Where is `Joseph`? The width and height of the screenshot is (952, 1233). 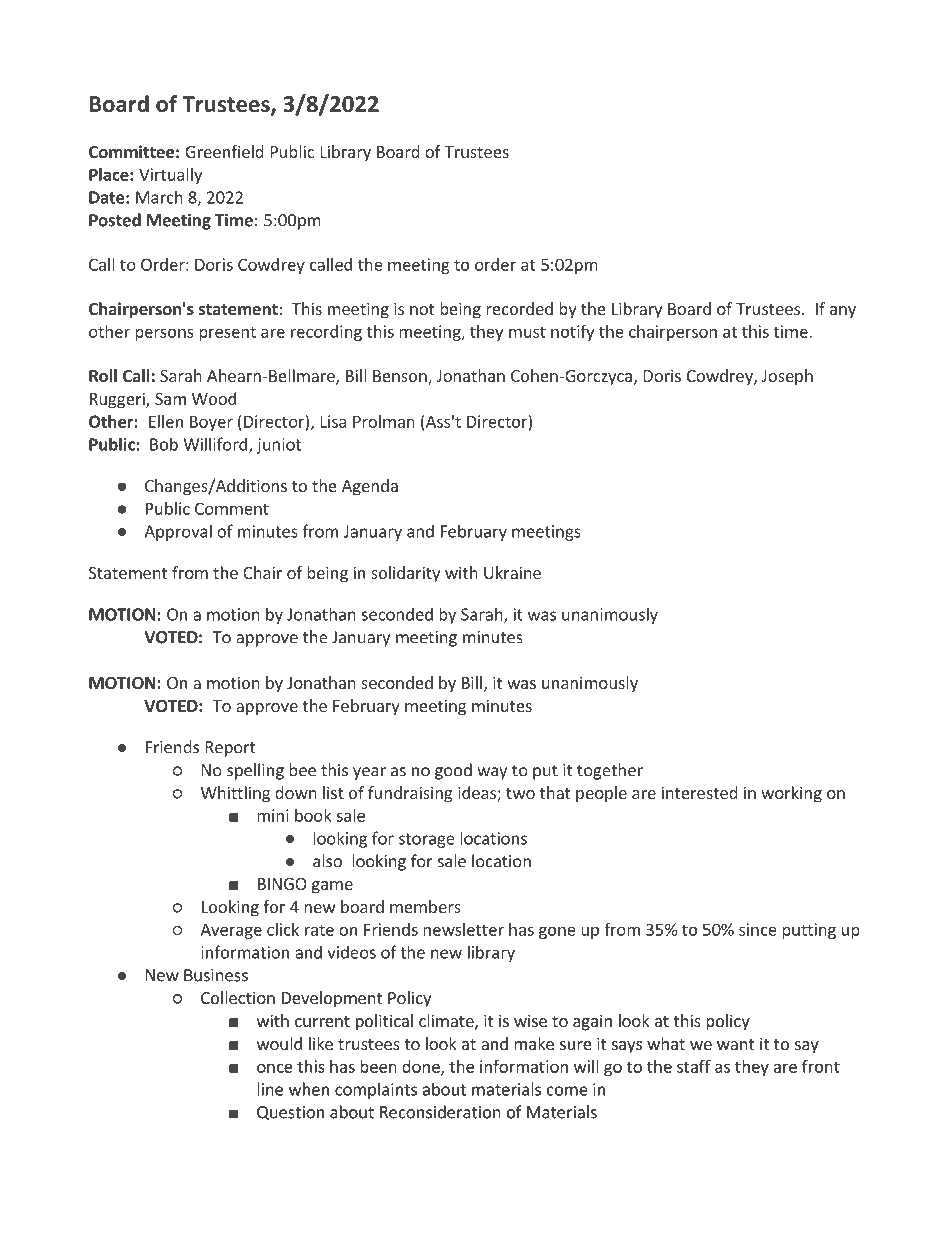 Joseph is located at coordinates (787, 377).
